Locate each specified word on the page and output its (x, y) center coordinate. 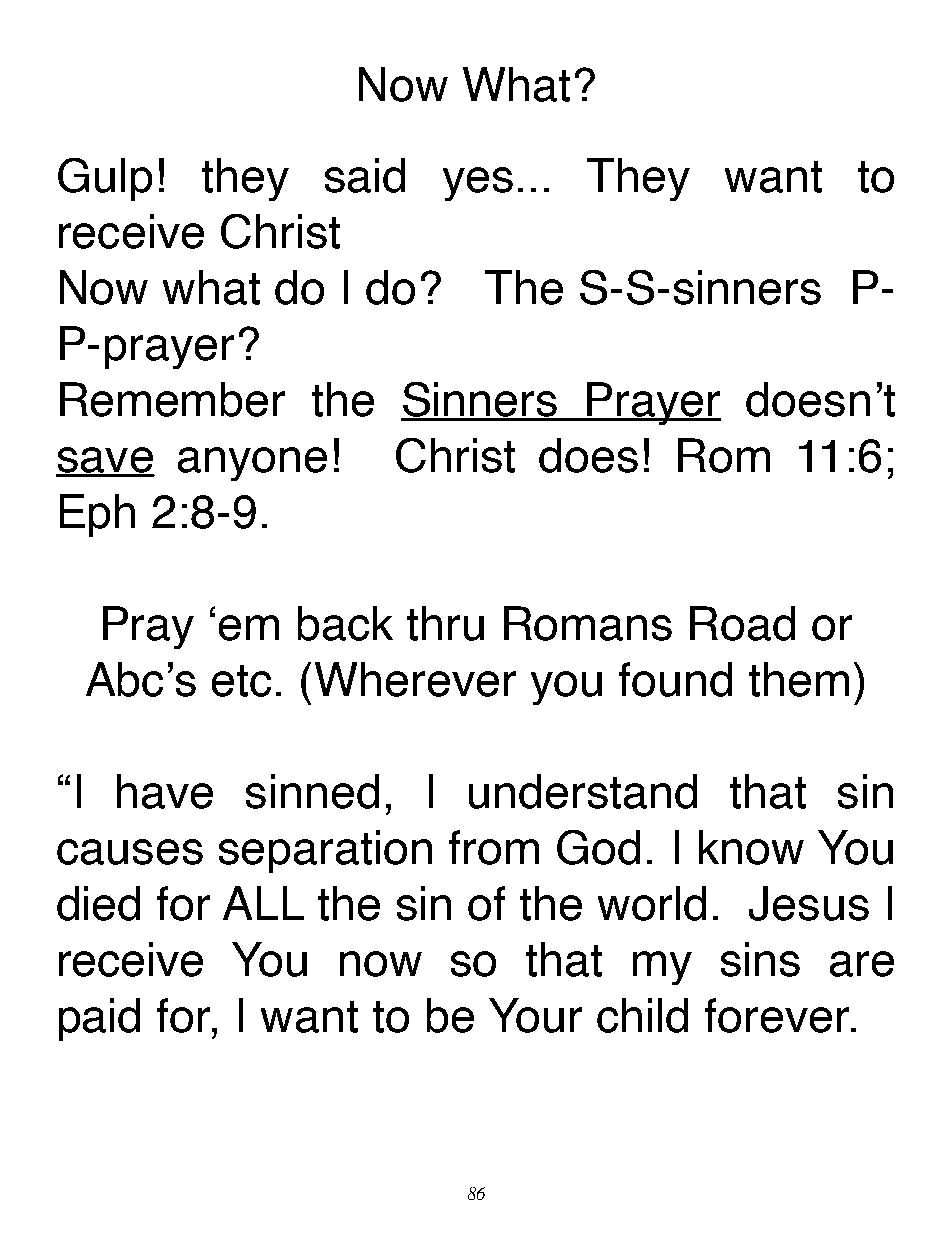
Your (535, 1015)
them (799, 679)
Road (742, 623)
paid (99, 1019)
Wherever (415, 679)
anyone (252, 464)
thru (445, 623)
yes (478, 184)
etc (241, 681)
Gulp (105, 179)
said (365, 175)
